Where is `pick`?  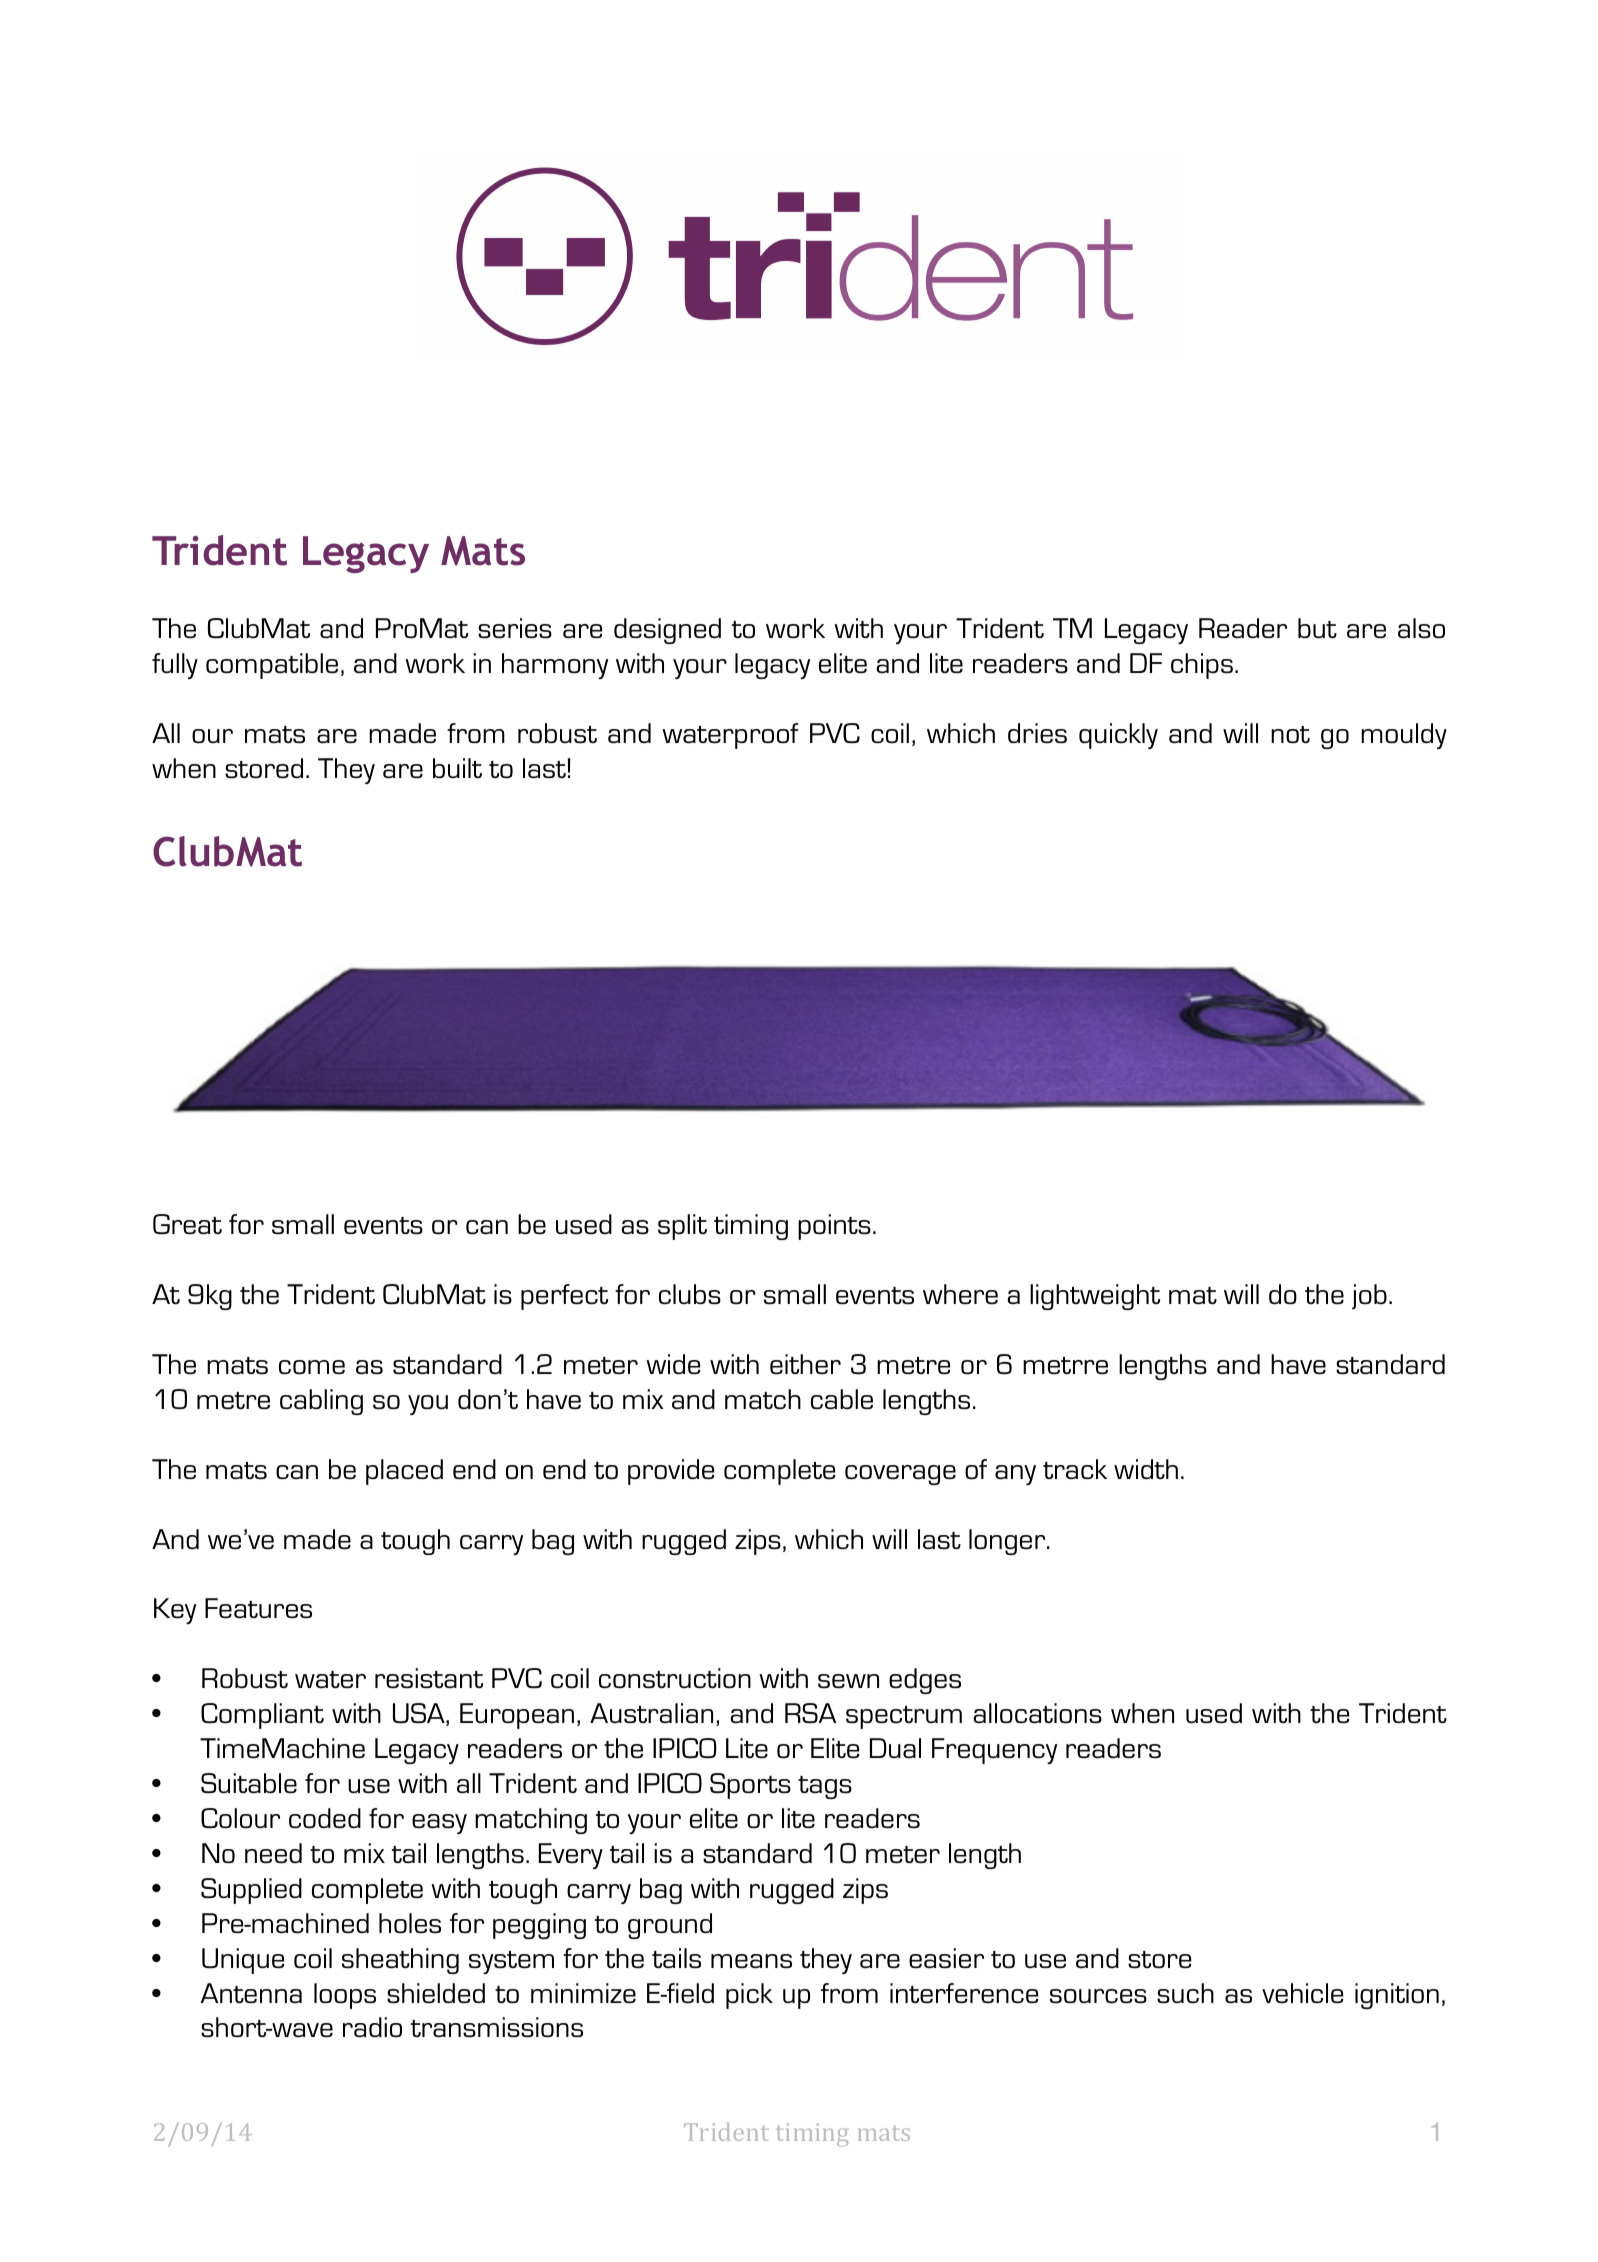
pick is located at coordinates (749, 1996).
